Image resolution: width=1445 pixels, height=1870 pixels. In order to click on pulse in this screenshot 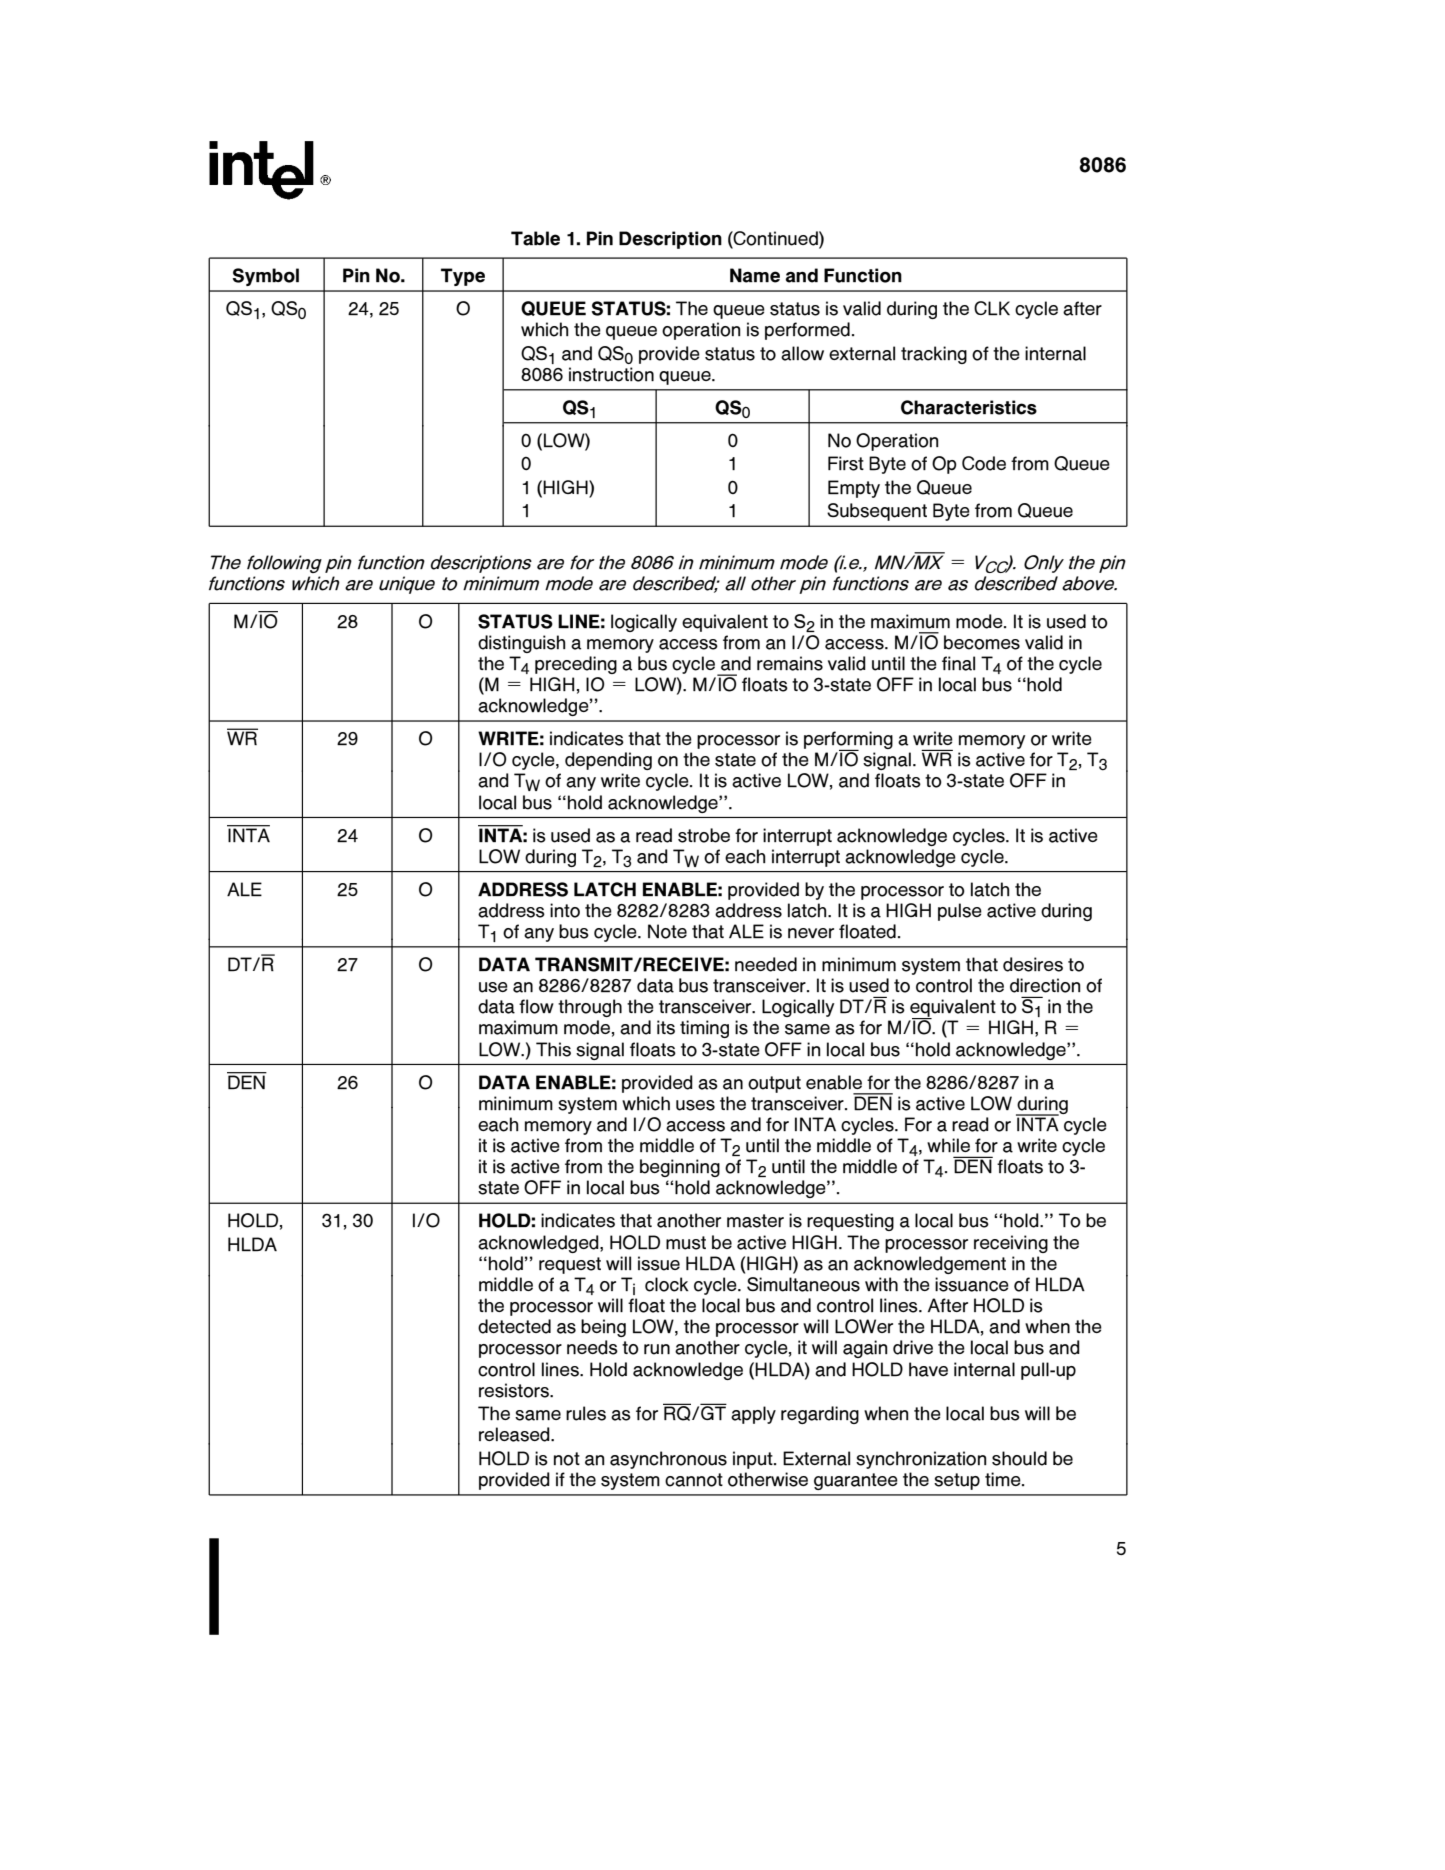, I will do `click(960, 912)`.
